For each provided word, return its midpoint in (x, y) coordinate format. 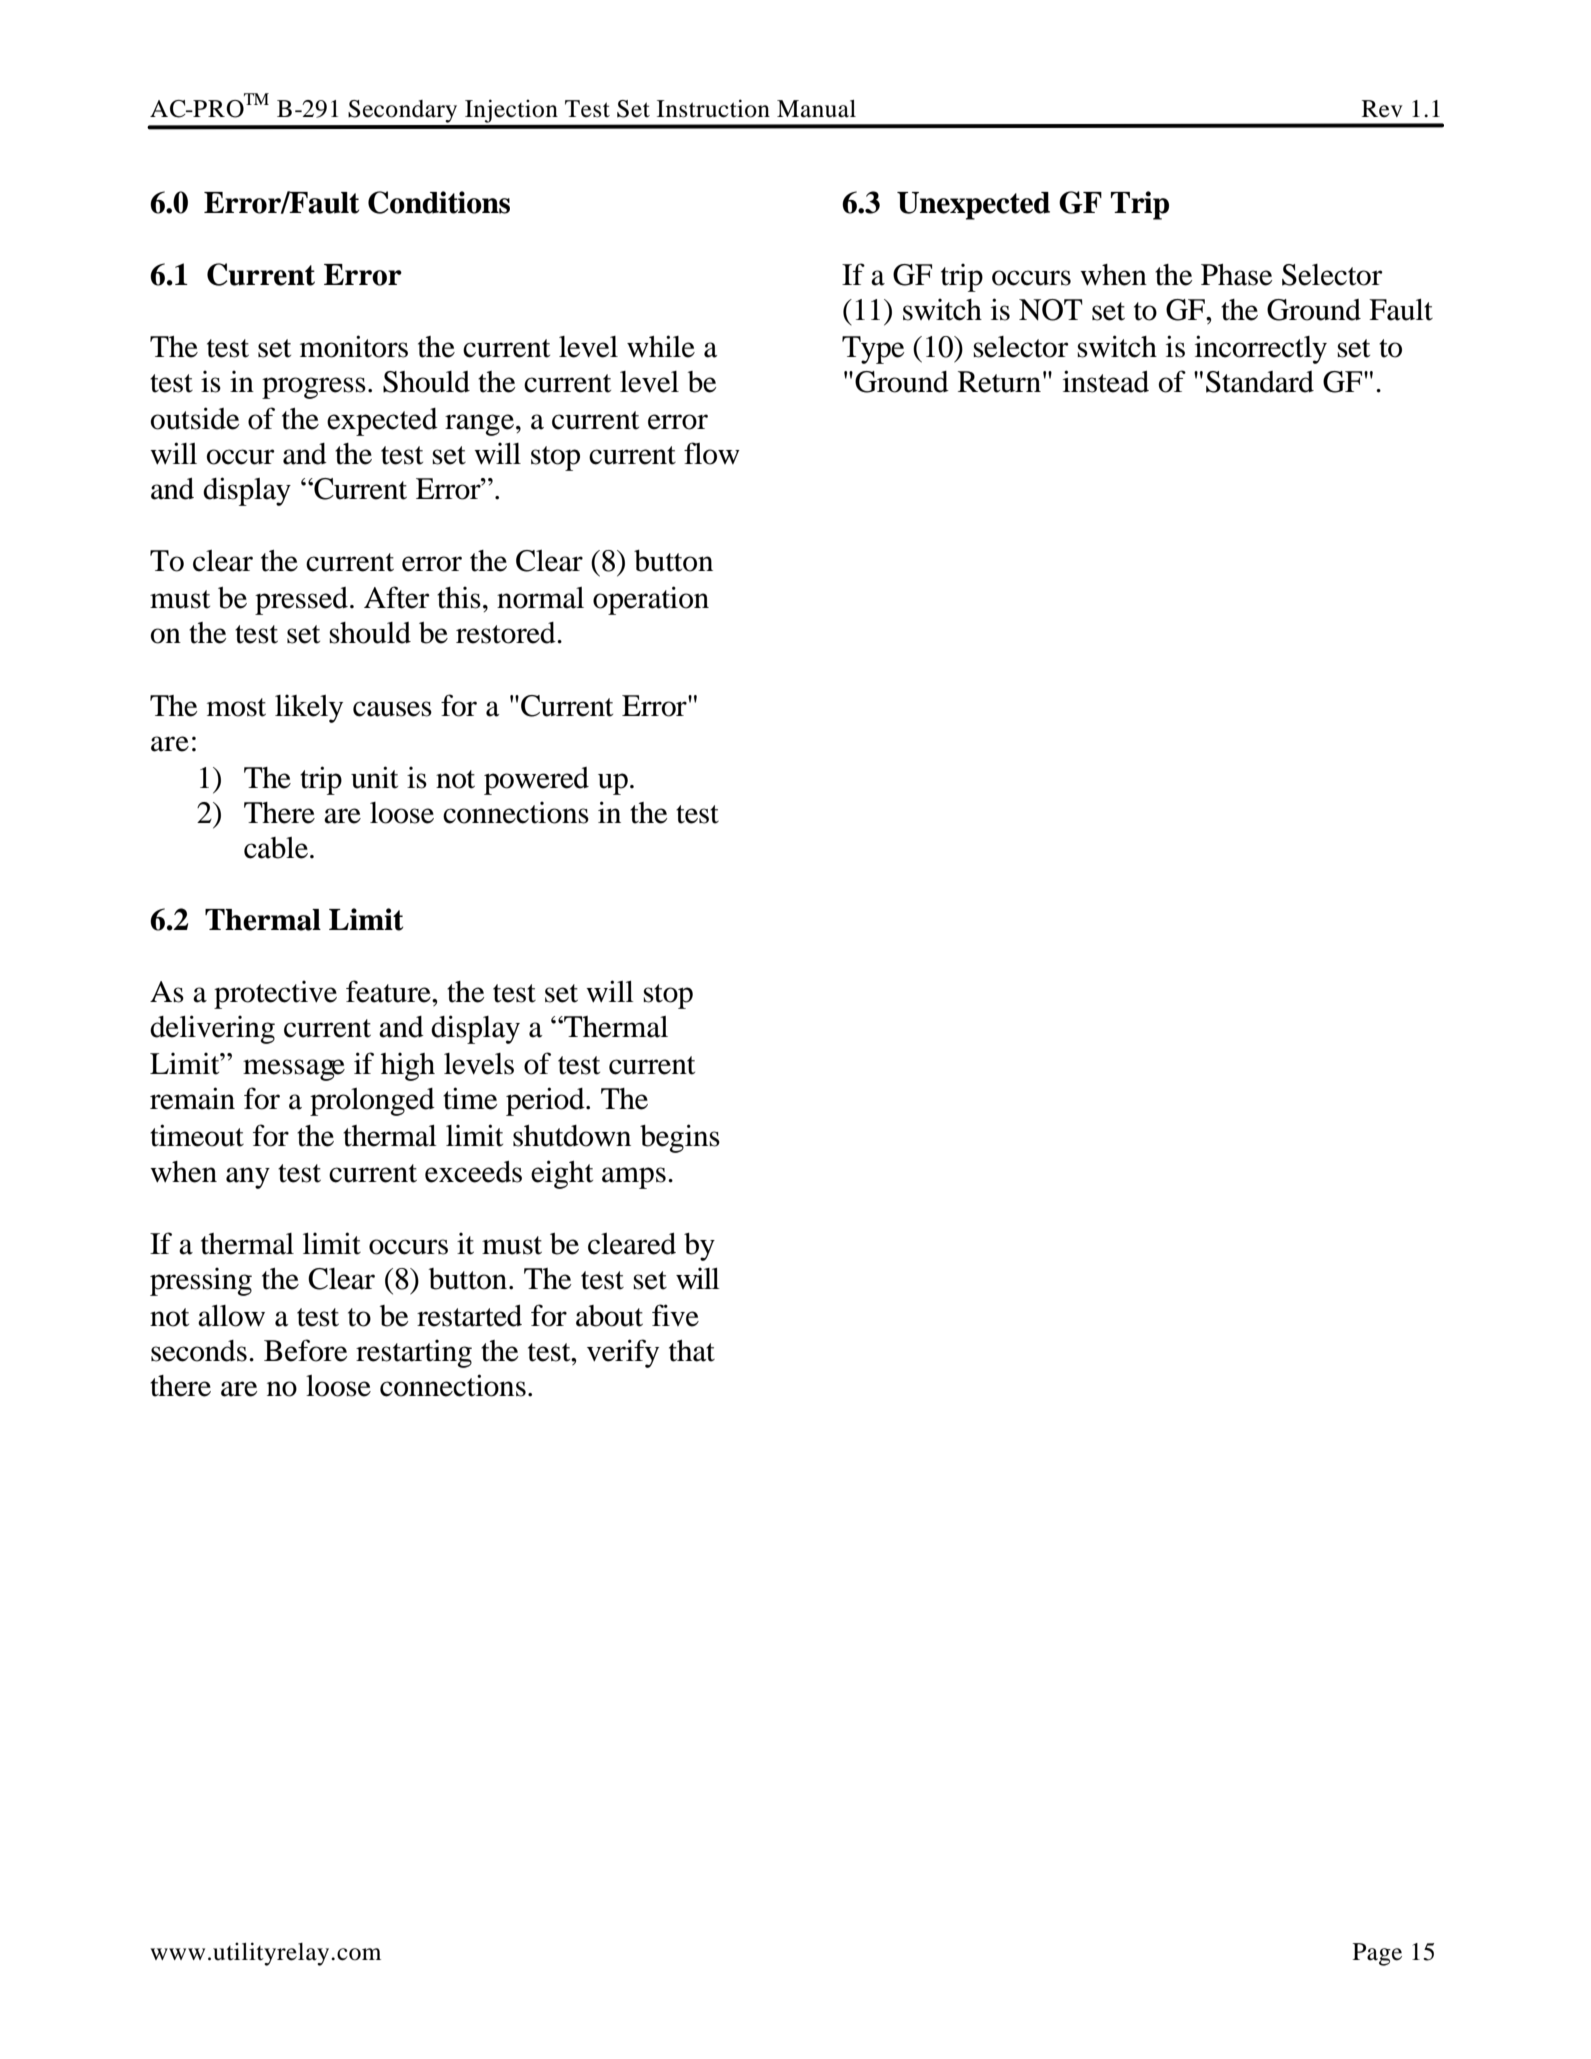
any (248, 1178)
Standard (1260, 382)
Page (1377, 1954)
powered (536, 781)
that (692, 1351)
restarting (414, 1353)
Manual (816, 109)
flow (712, 453)
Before (306, 1350)
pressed (301, 601)
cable (276, 848)
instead (1106, 381)
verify (623, 1353)
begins (680, 1138)
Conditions (439, 202)
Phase (1237, 275)
